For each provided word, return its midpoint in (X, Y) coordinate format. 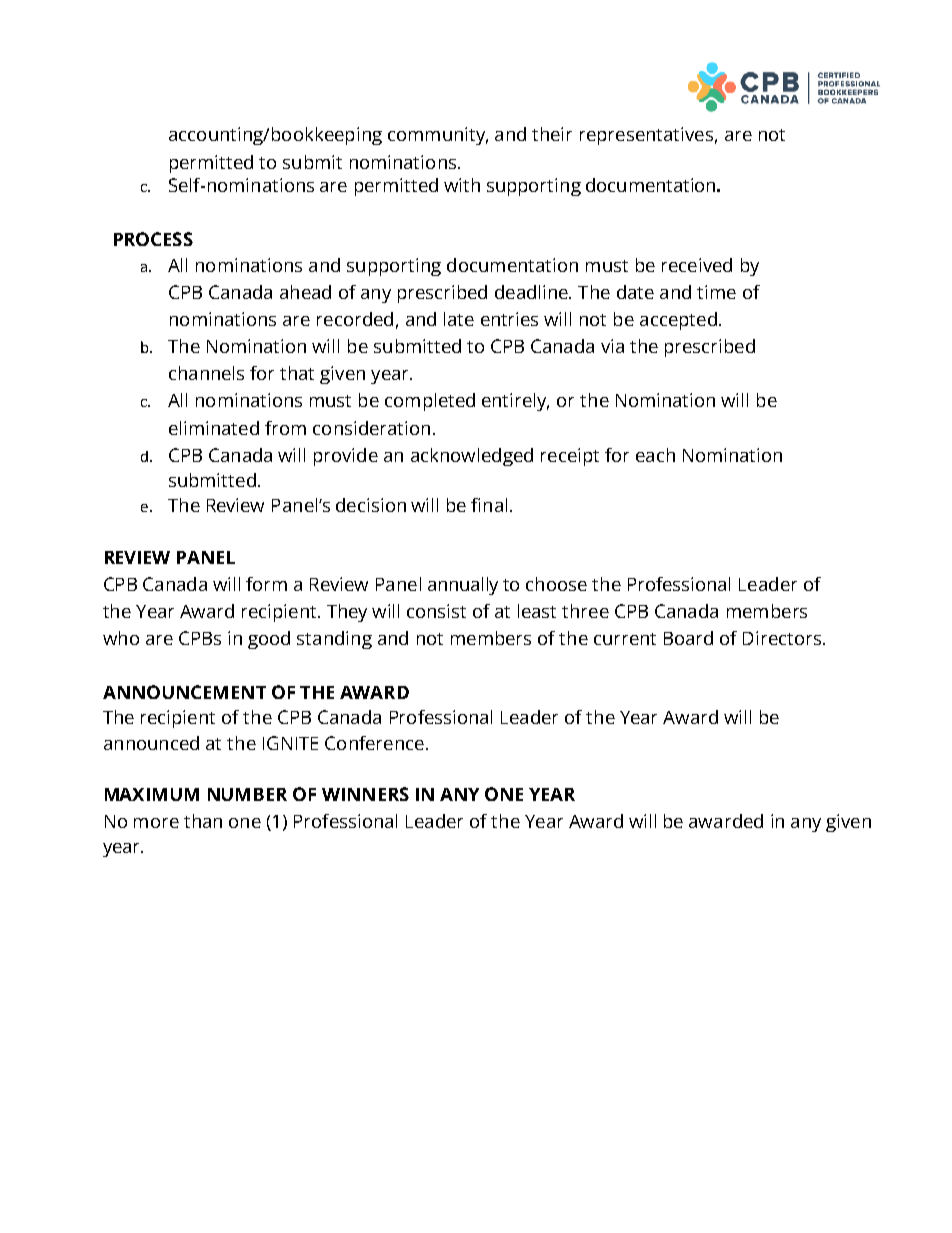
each (655, 455)
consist (436, 611)
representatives (646, 136)
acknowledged (472, 457)
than (203, 821)
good (269, 640)
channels (206, 373)
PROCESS (153, 239)
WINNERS (365, 794)
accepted (678, 321)
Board (688, 638)
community (438, 136)
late (459, 319)
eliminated (214, 428)
